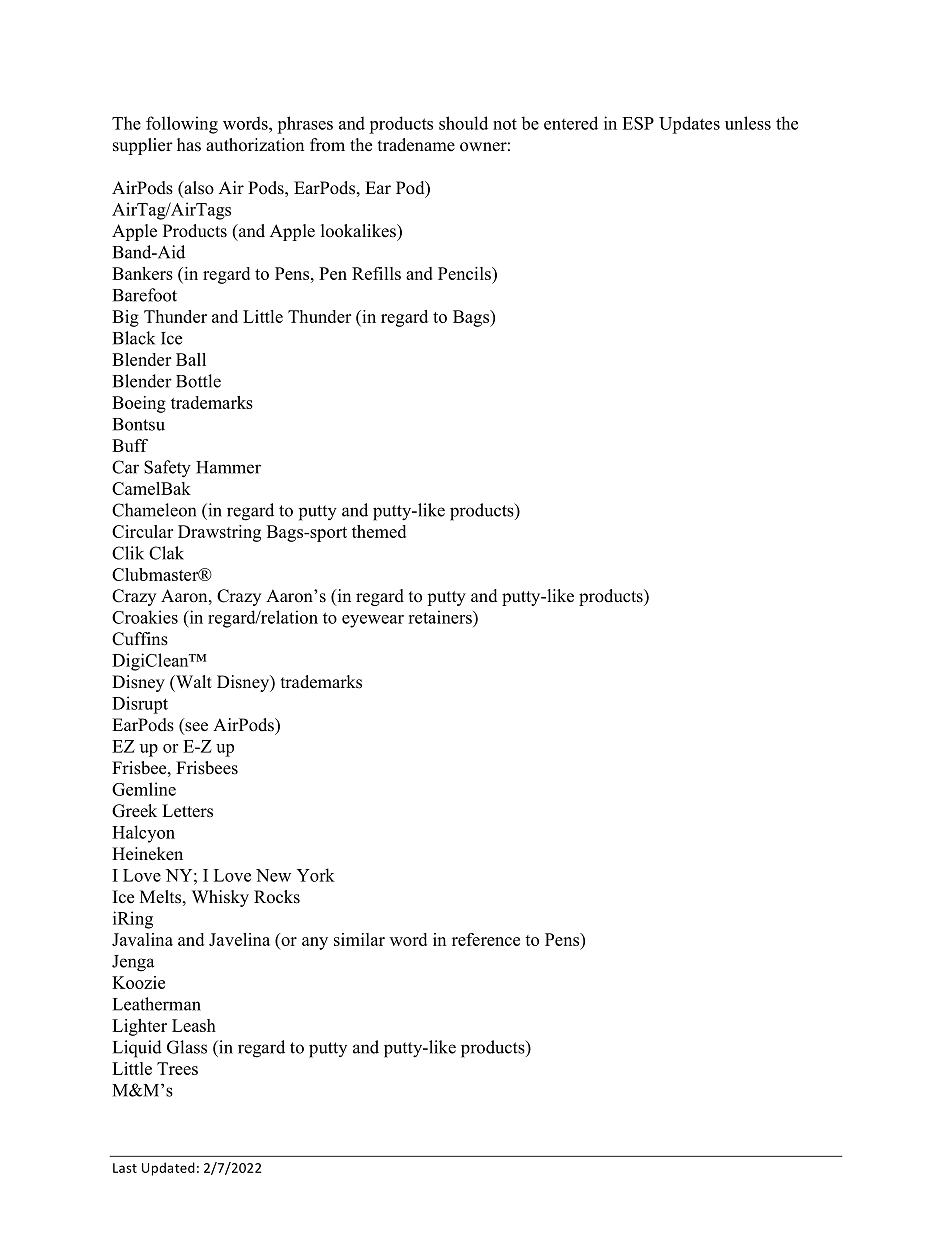  I want to click on Bottle, so click(198, 381).
